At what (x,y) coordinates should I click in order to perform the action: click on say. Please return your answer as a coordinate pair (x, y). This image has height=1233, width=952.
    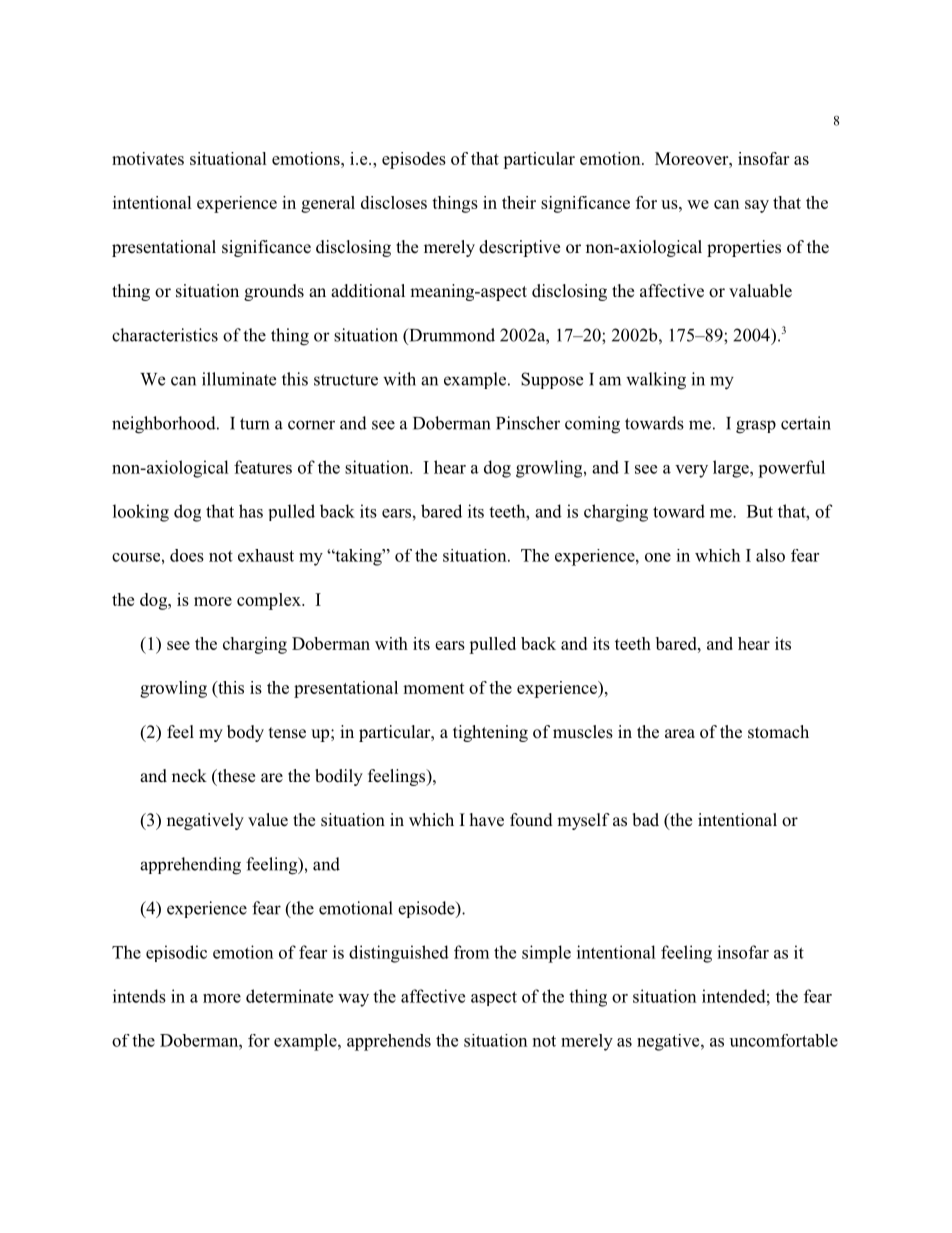
    Looking at the image, I should click on (757, 206).
